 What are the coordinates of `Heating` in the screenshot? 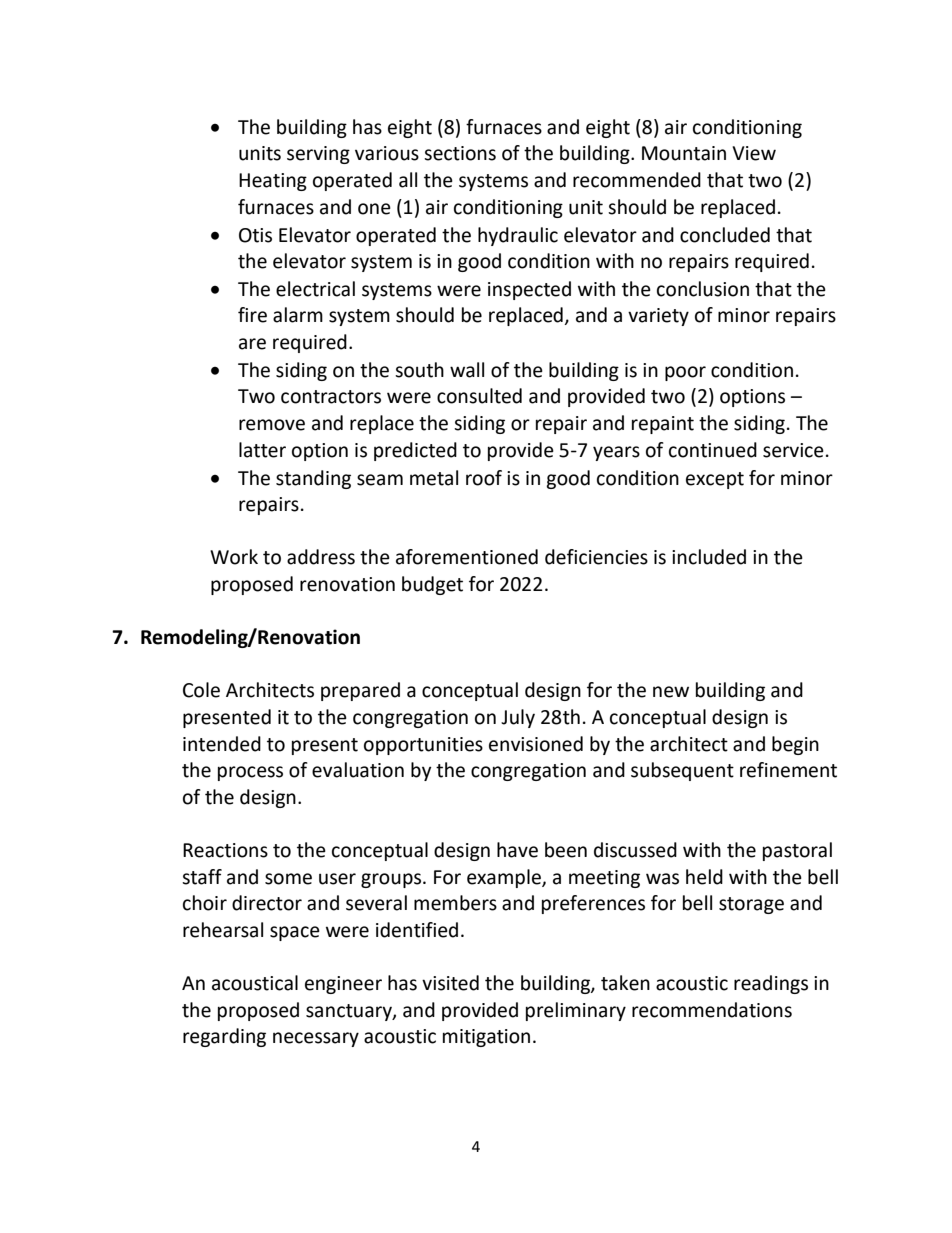 It's located at (273, 182).
